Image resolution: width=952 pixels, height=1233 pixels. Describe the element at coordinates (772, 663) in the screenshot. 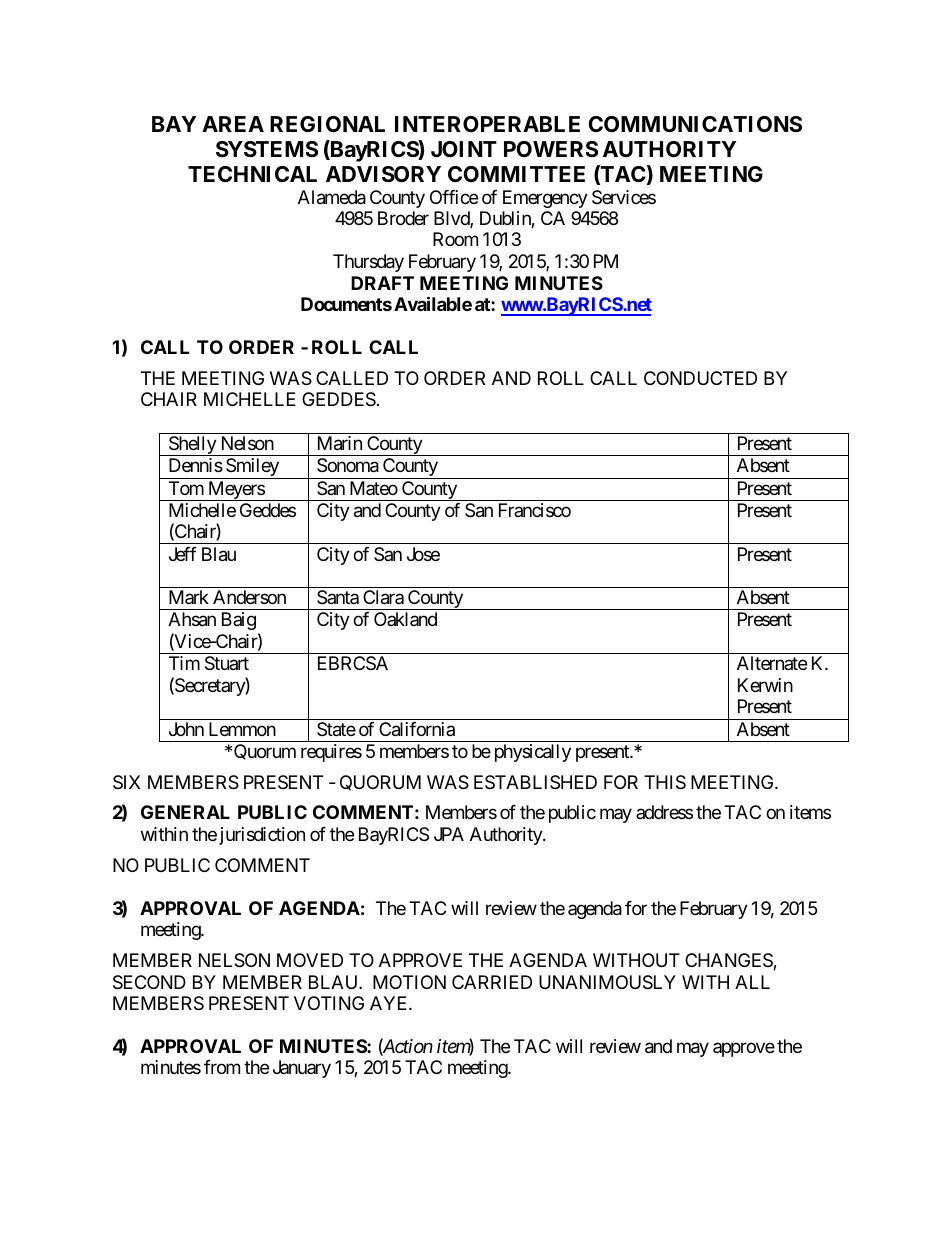

I see `Alternate` at that location.
